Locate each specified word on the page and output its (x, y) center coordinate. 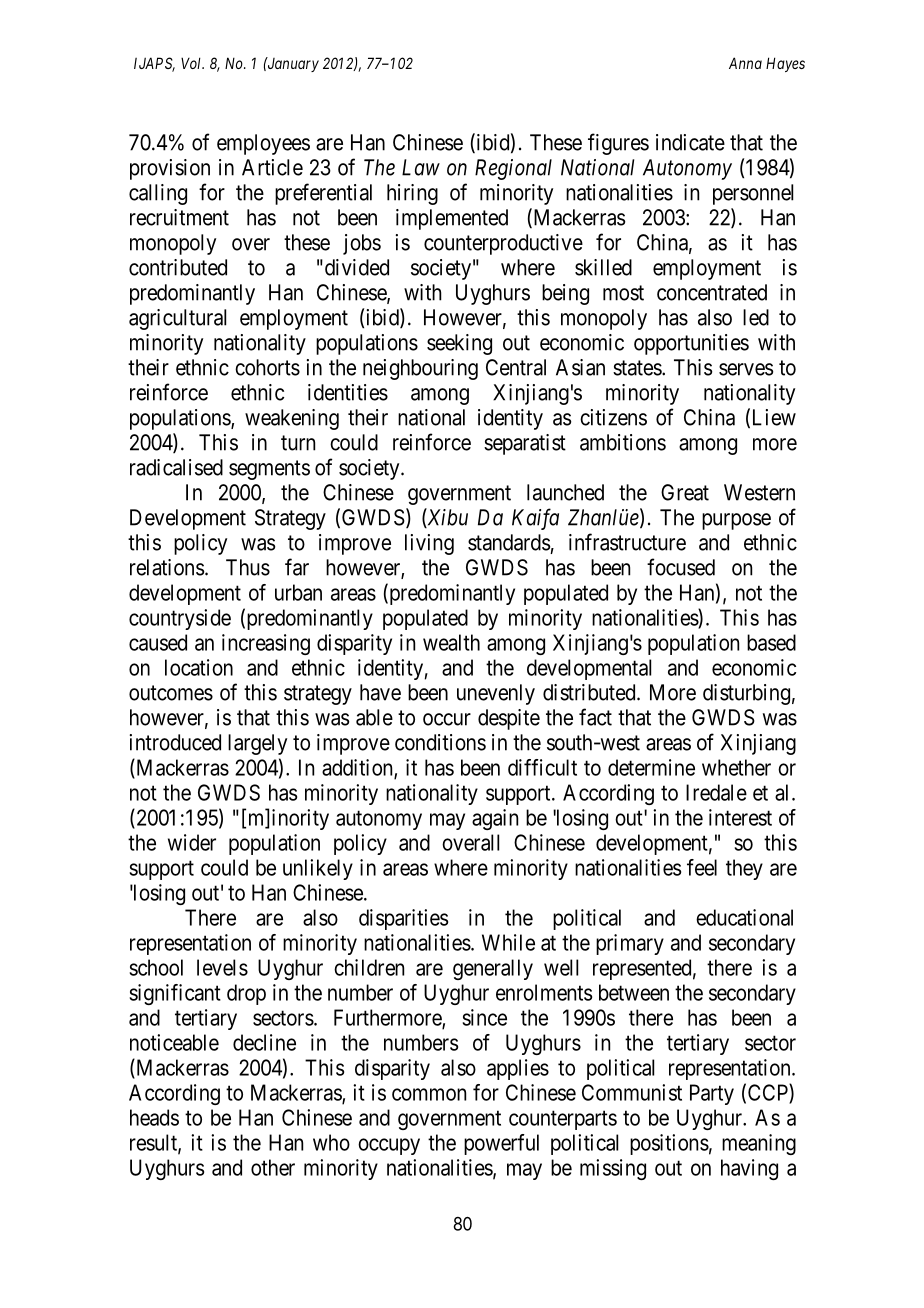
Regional (513, 169)
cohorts (267, 367)
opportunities (691, 344)
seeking (459, 344)
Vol (192, 63)
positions (669, 1144)
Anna (745, 63)
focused (681, 567)
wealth (451, 642)
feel (702, 867)
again (495, 819)
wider (192, 842)
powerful (501, 1144)
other (273, 1167)
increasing (266, 644)
